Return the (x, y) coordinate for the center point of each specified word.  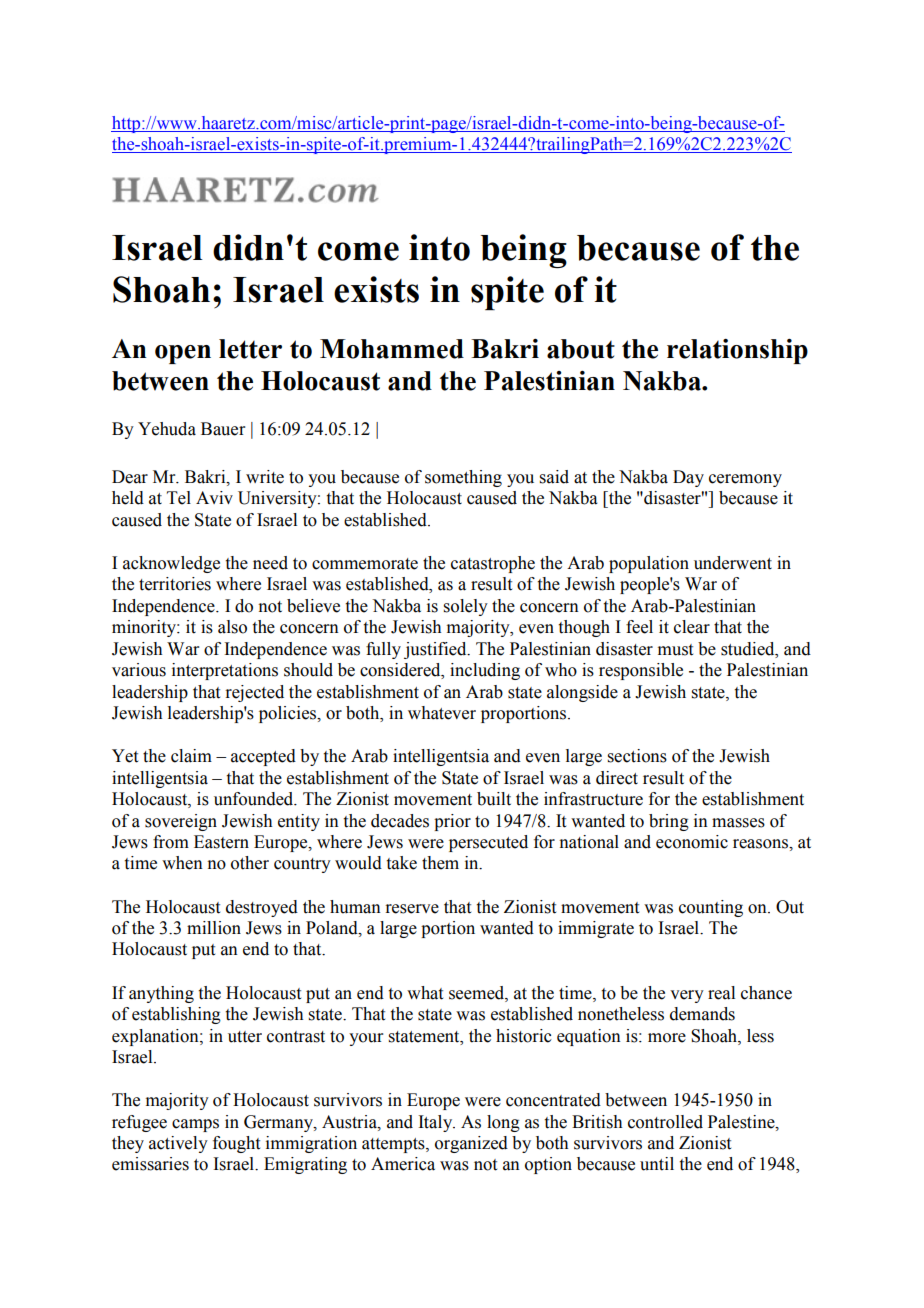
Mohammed (392, 349)
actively (178, 1144)
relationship (737, 351)
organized (471, 1144)
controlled (665, 1122)
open (183, 354)
